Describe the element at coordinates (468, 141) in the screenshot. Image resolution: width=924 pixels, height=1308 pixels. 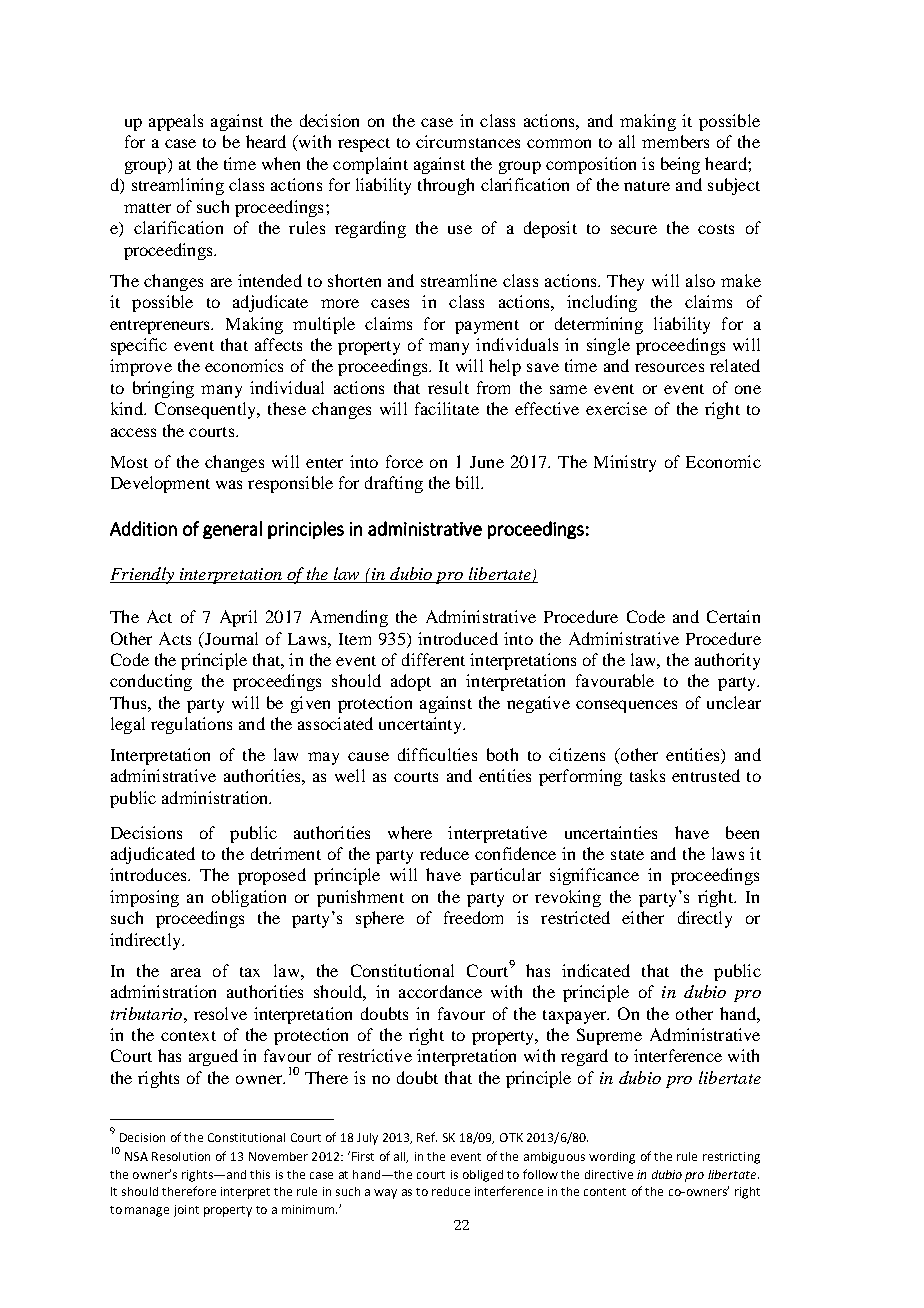
I see `circumstances` at that location.
